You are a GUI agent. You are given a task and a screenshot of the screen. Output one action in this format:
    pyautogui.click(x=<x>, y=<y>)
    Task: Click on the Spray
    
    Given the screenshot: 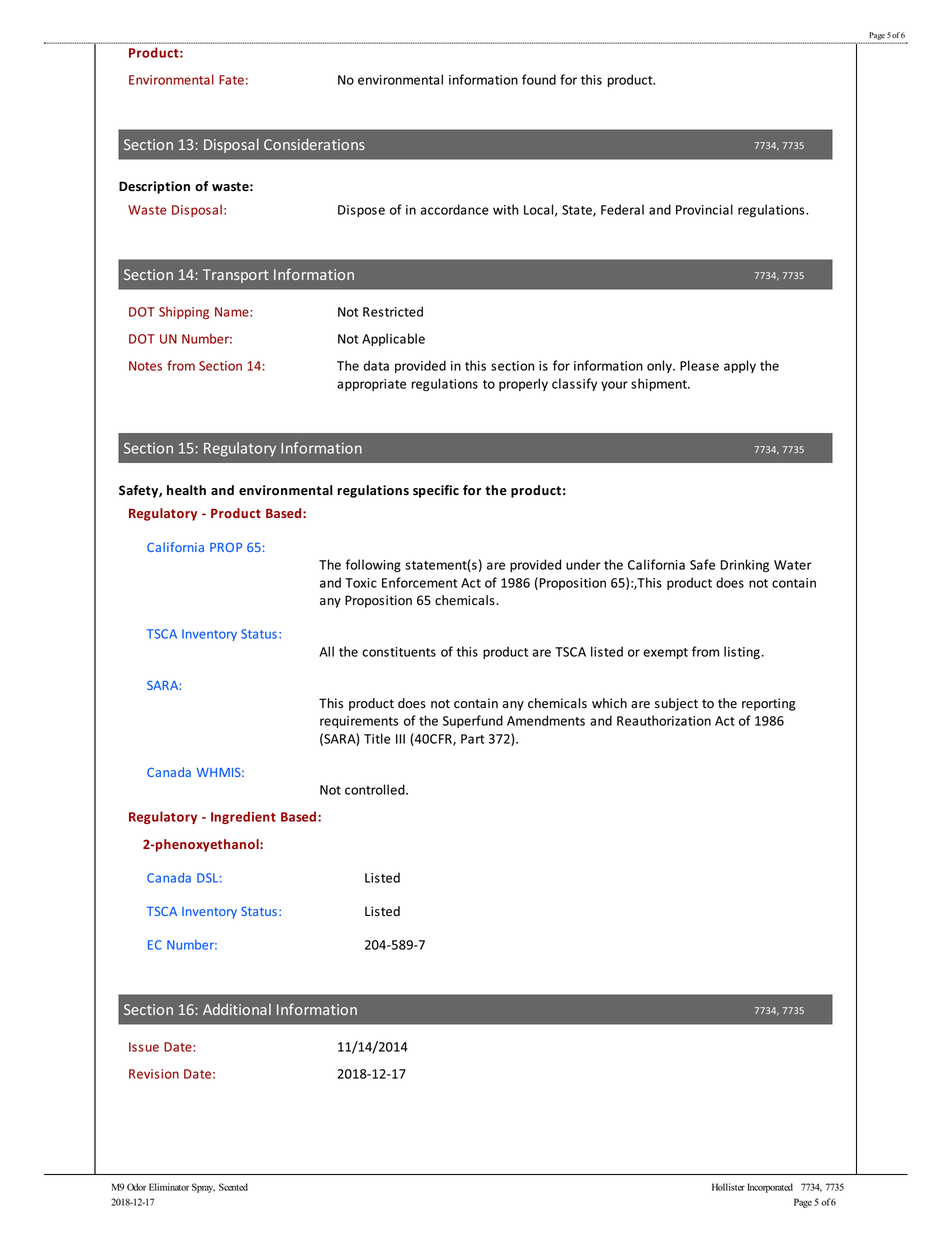 What is the action you would take?
    pyautogui.click(x=203, y=1188)
